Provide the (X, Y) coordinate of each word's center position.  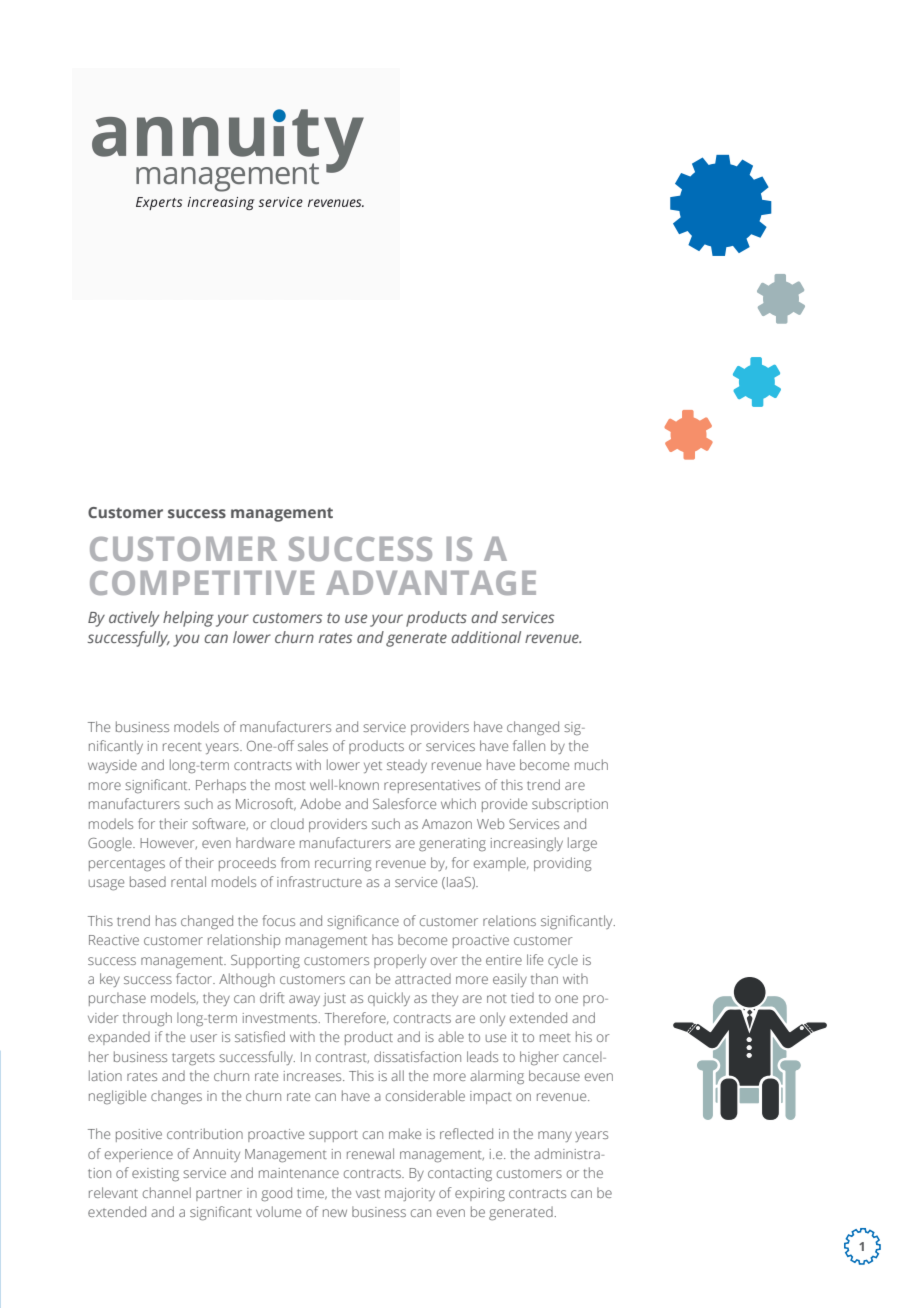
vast (368, 1193)
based (148, 881)
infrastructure (319, 881)
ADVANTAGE (431, 583)
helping (188, 619)
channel (167, 1192)
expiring (480, 1194)
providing (562, 864)
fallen (529, 745)
